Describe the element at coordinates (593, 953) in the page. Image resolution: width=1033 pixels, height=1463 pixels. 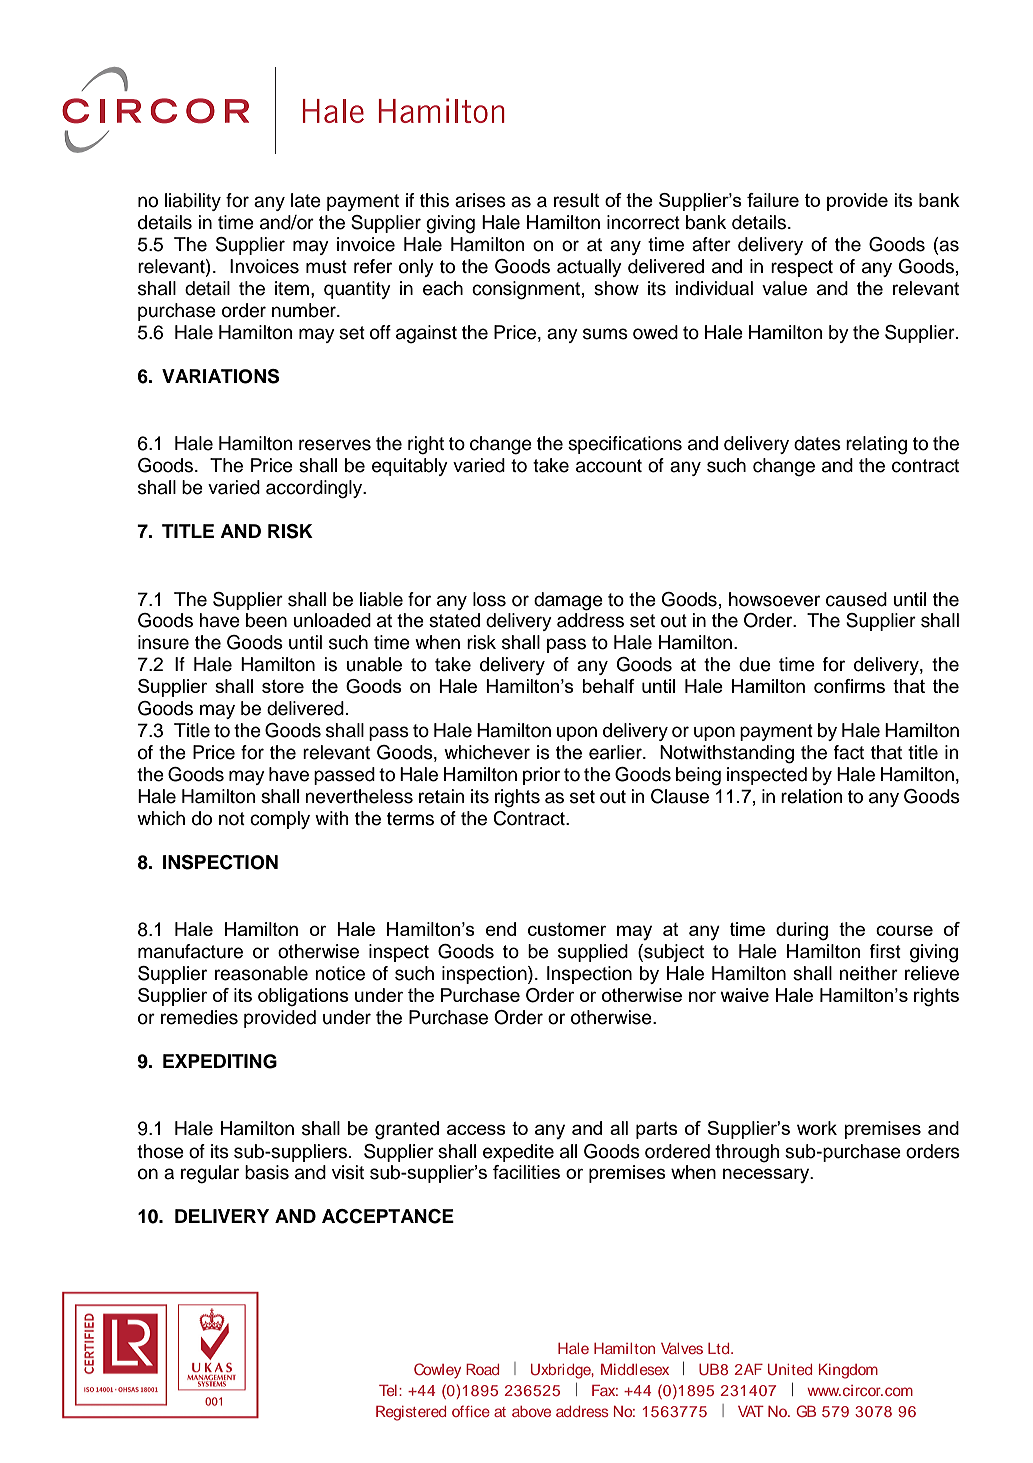
I see `supplied` at that location.
